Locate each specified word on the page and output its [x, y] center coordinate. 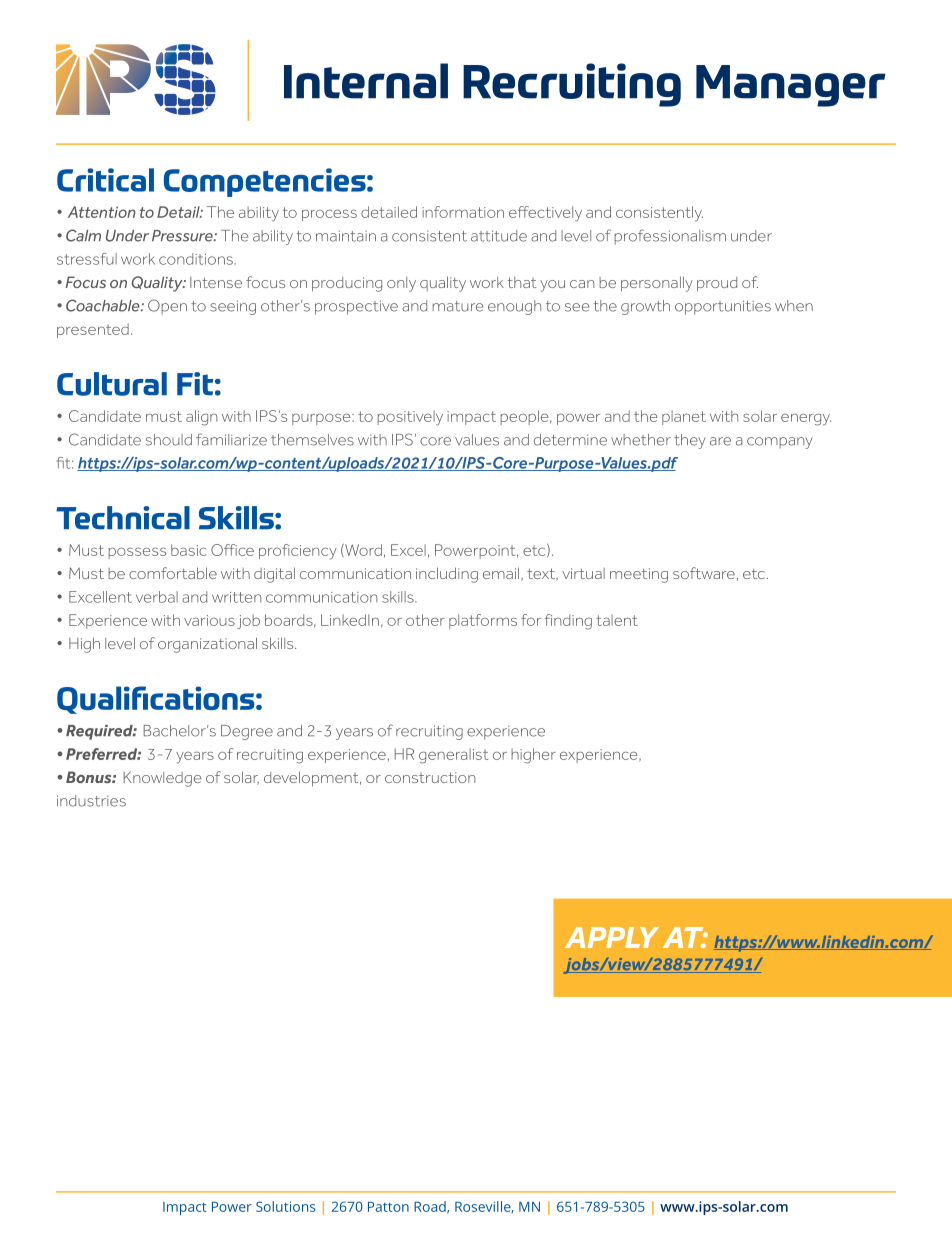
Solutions [285, 1206]
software [704, 573]
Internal [366, 81]
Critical [105, 180]
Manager [791, 86]
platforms [483, 621]
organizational [207, 645]
